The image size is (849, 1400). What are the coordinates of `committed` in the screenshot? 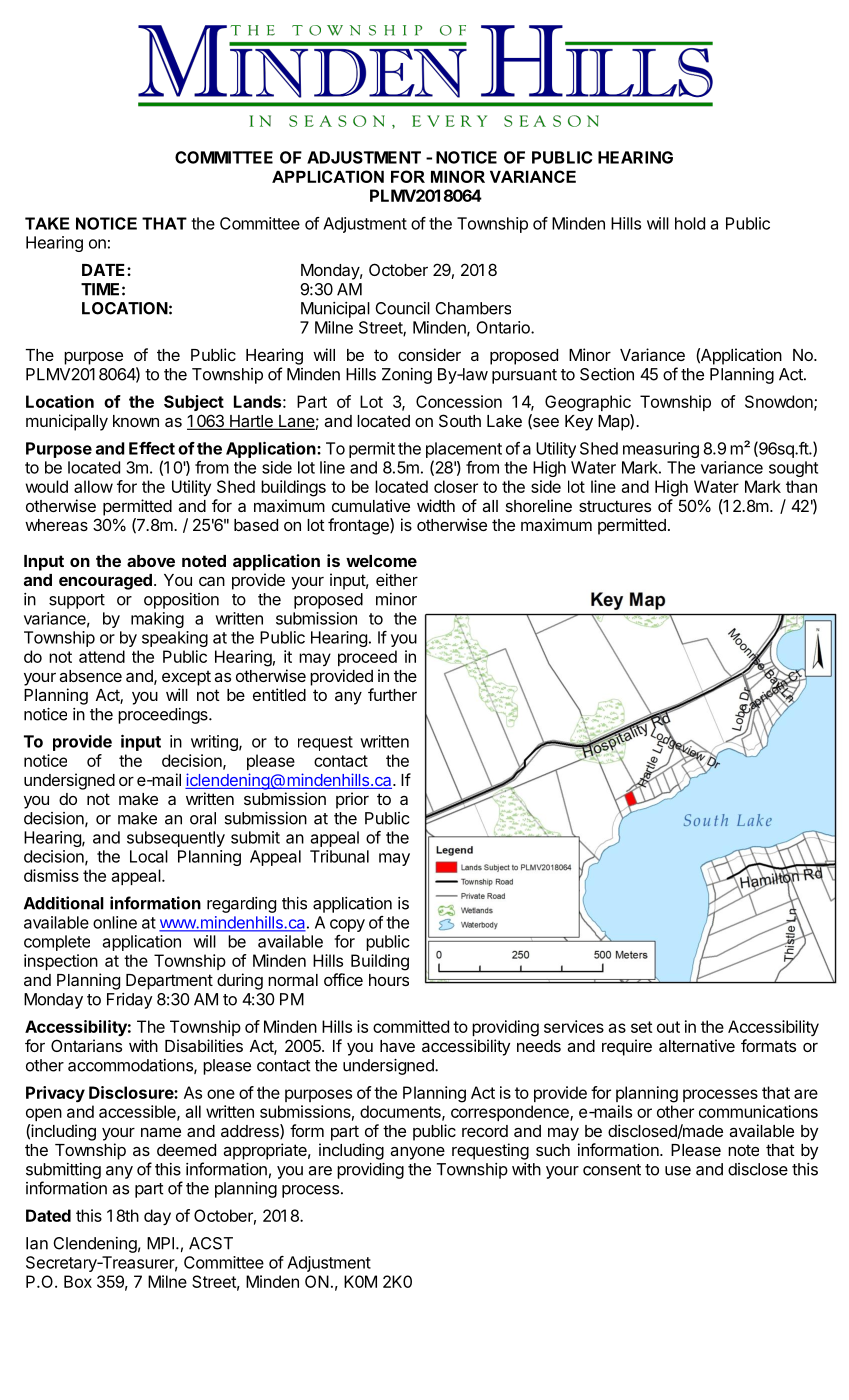 It's located at (411, 1026).
